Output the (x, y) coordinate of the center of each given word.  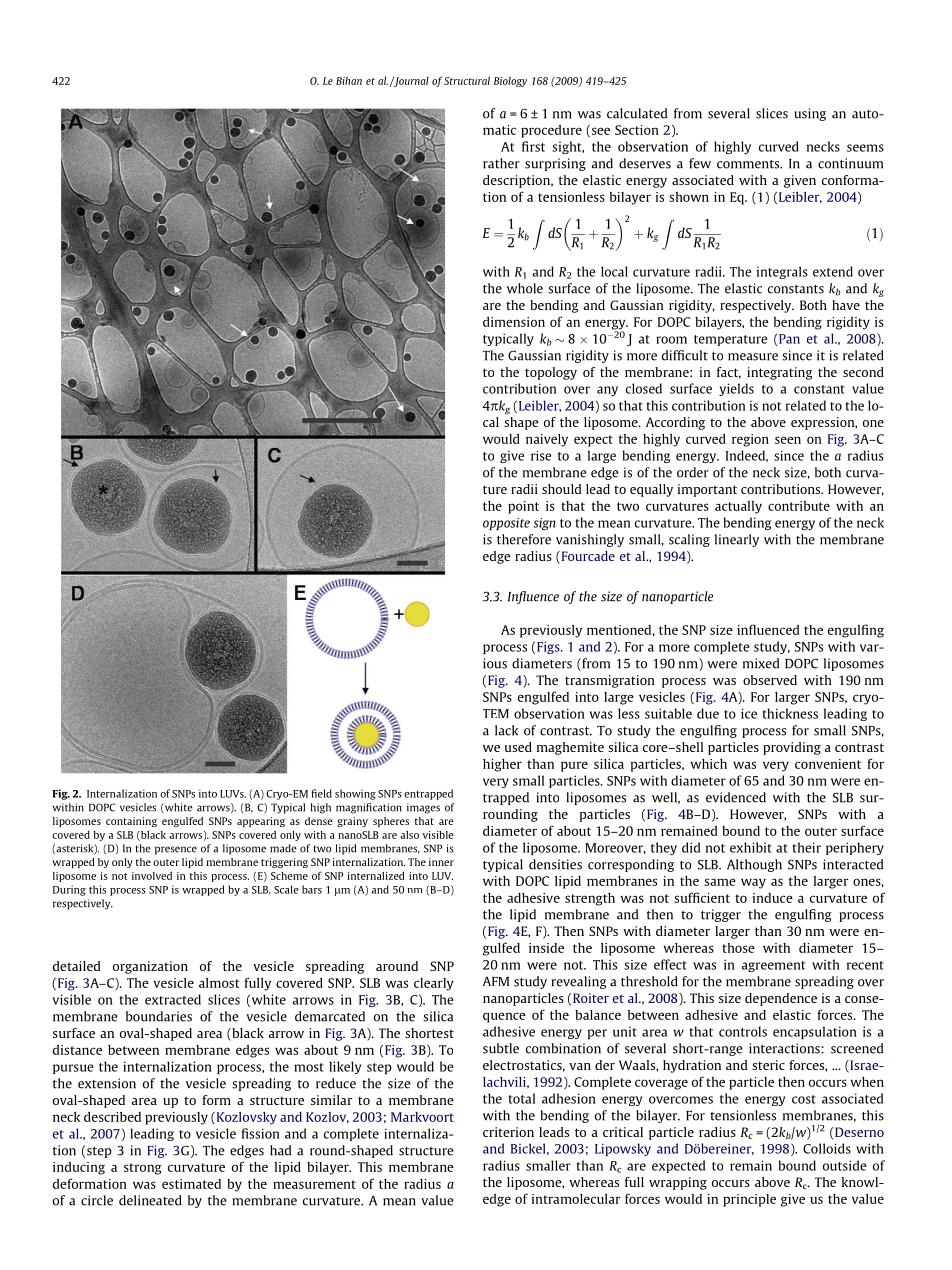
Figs (549, 647)
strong (143, 1169)
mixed (761, 663)
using (810, 114)
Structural (467, 80)
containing (131, 822)
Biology (510, 82)
